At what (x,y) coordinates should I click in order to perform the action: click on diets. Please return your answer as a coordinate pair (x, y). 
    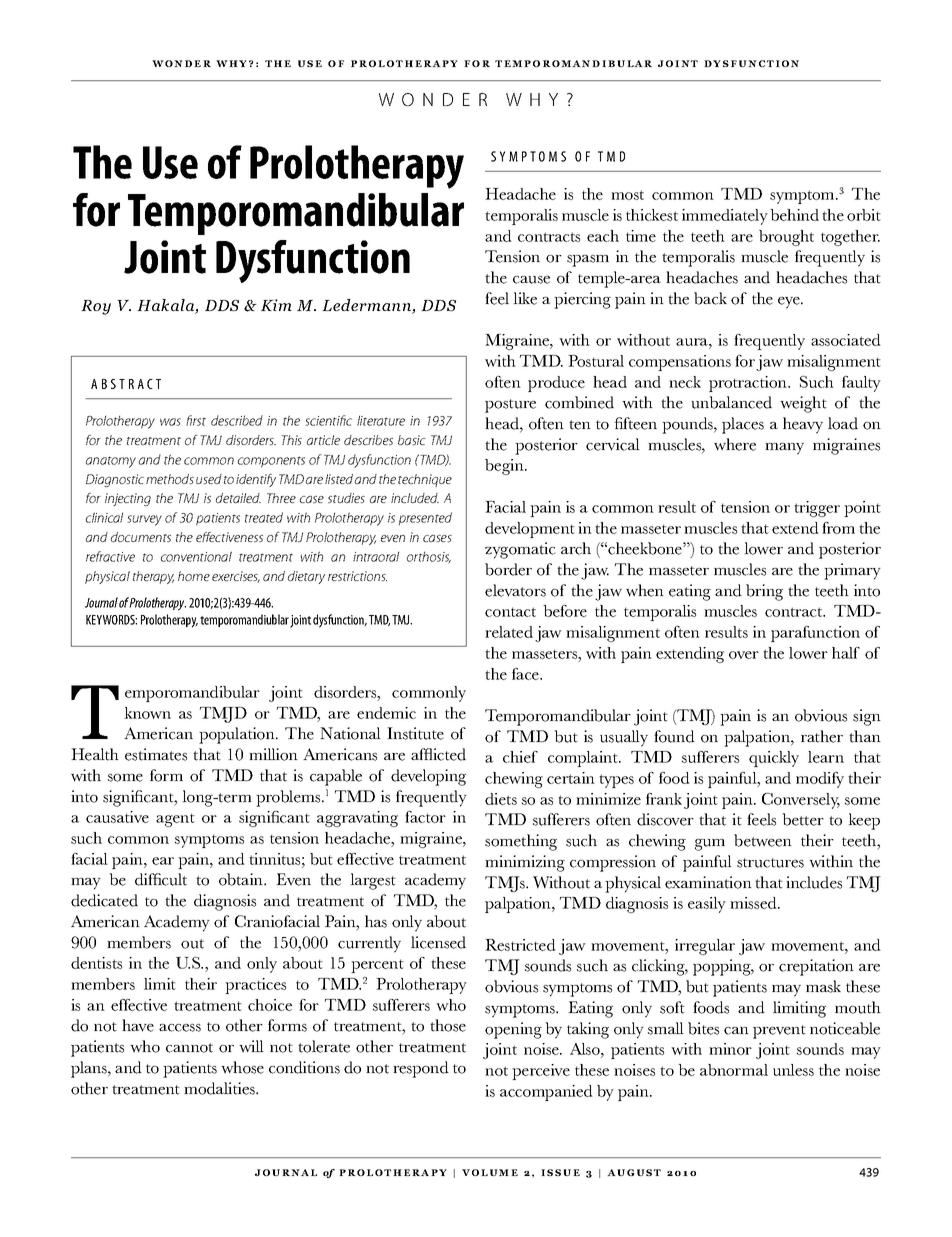
    Looking at the image, I should click on (501, 799).
